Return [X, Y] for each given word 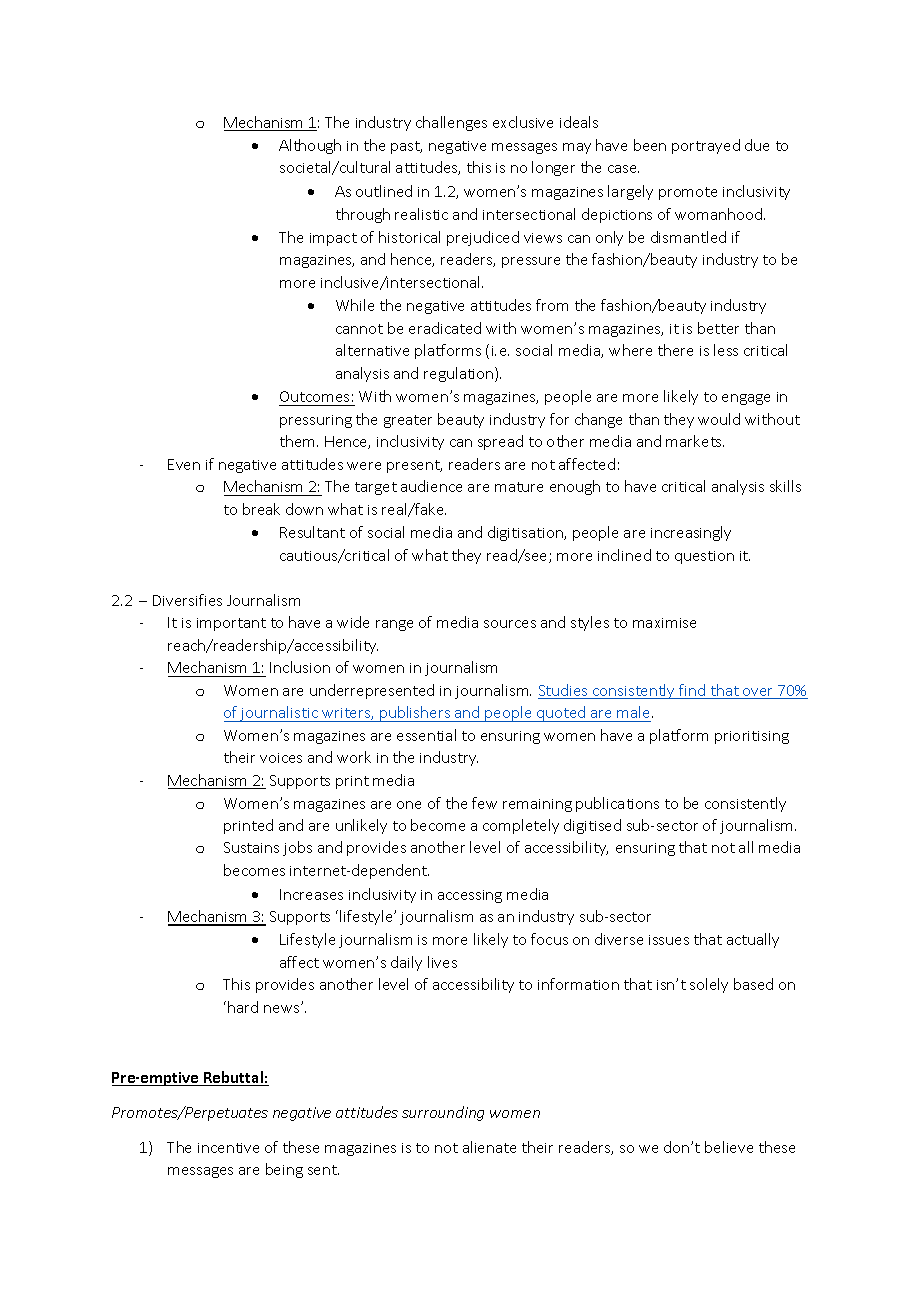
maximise [664, 623]
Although [310, 146]
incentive [228, 1148]
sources [510, 624]
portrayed [706, 146]
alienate [489, 1147]
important [231, 624]
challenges [451, 123]
